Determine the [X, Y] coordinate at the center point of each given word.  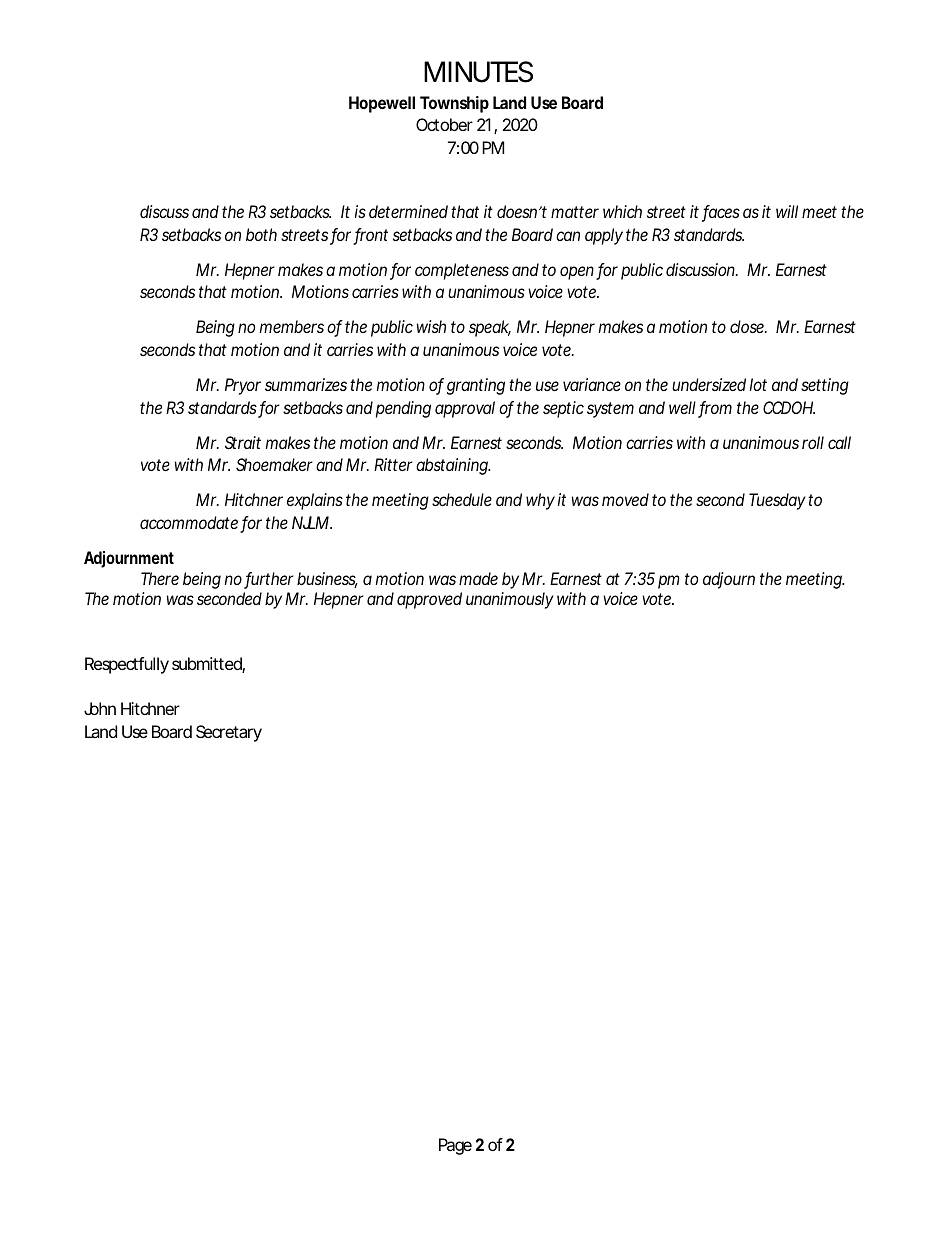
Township [454, 104]
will [787, 211]
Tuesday [777, 501]
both [261, 234]
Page [455, 1146]
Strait [243, 442]
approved [429, 600]
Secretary [229, 733]
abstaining [453, 466]
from [715, 409]
